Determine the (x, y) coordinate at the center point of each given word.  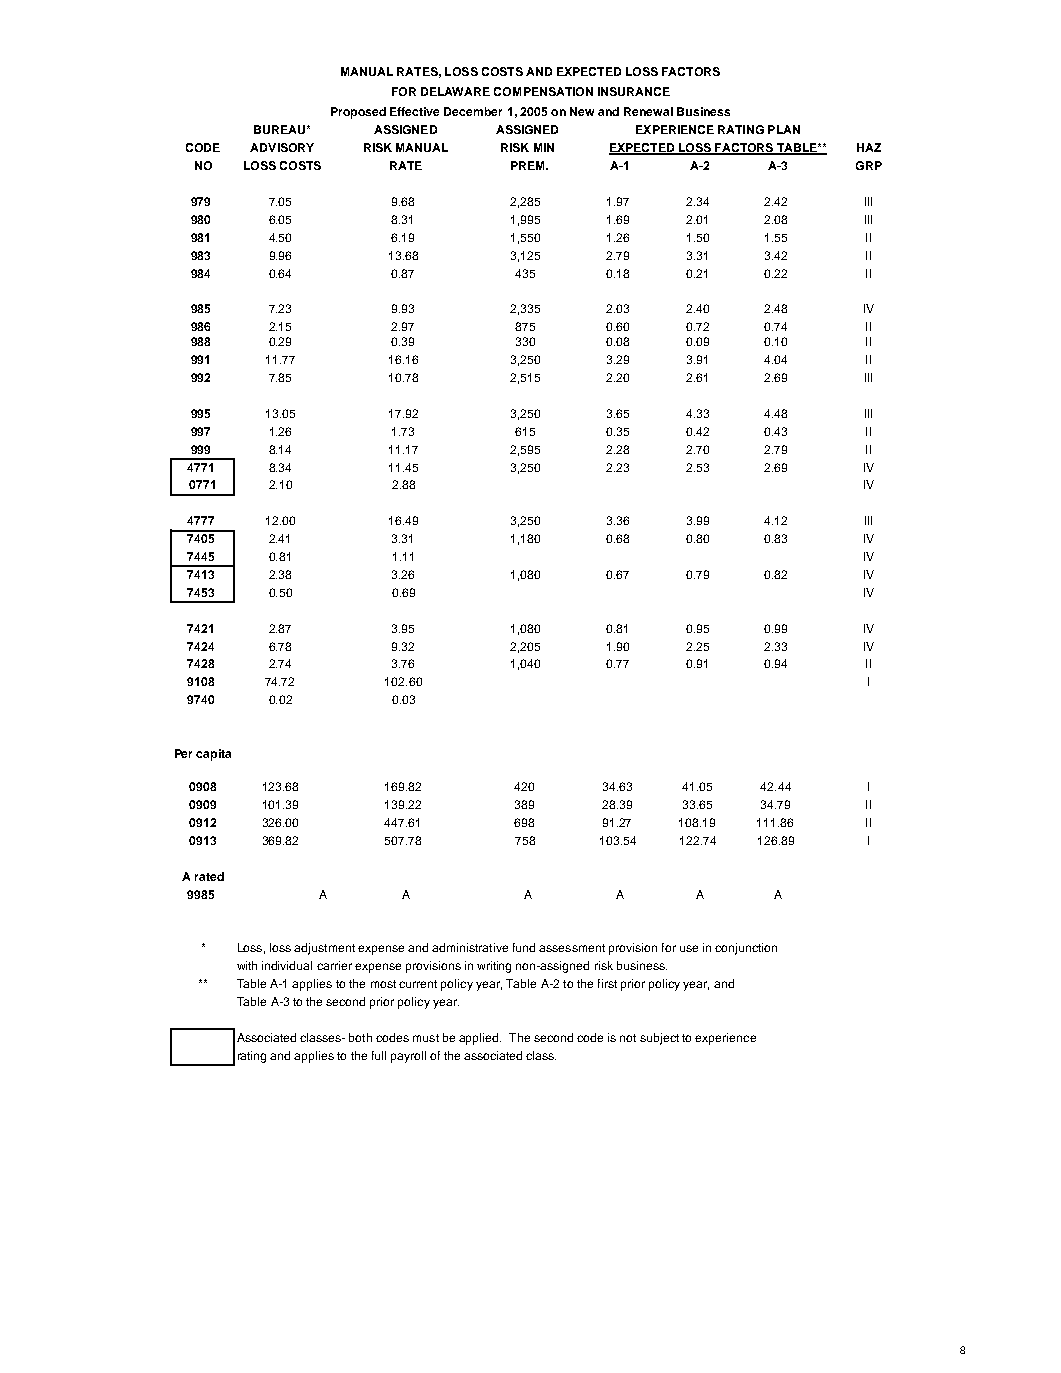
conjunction (746, 949)
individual (287, 965)
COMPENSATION (543, 91)
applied (480, 1039)
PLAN (784, 129)
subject (659, 1039)
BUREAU (281, 129)
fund (524, 947)
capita (213, 755)
